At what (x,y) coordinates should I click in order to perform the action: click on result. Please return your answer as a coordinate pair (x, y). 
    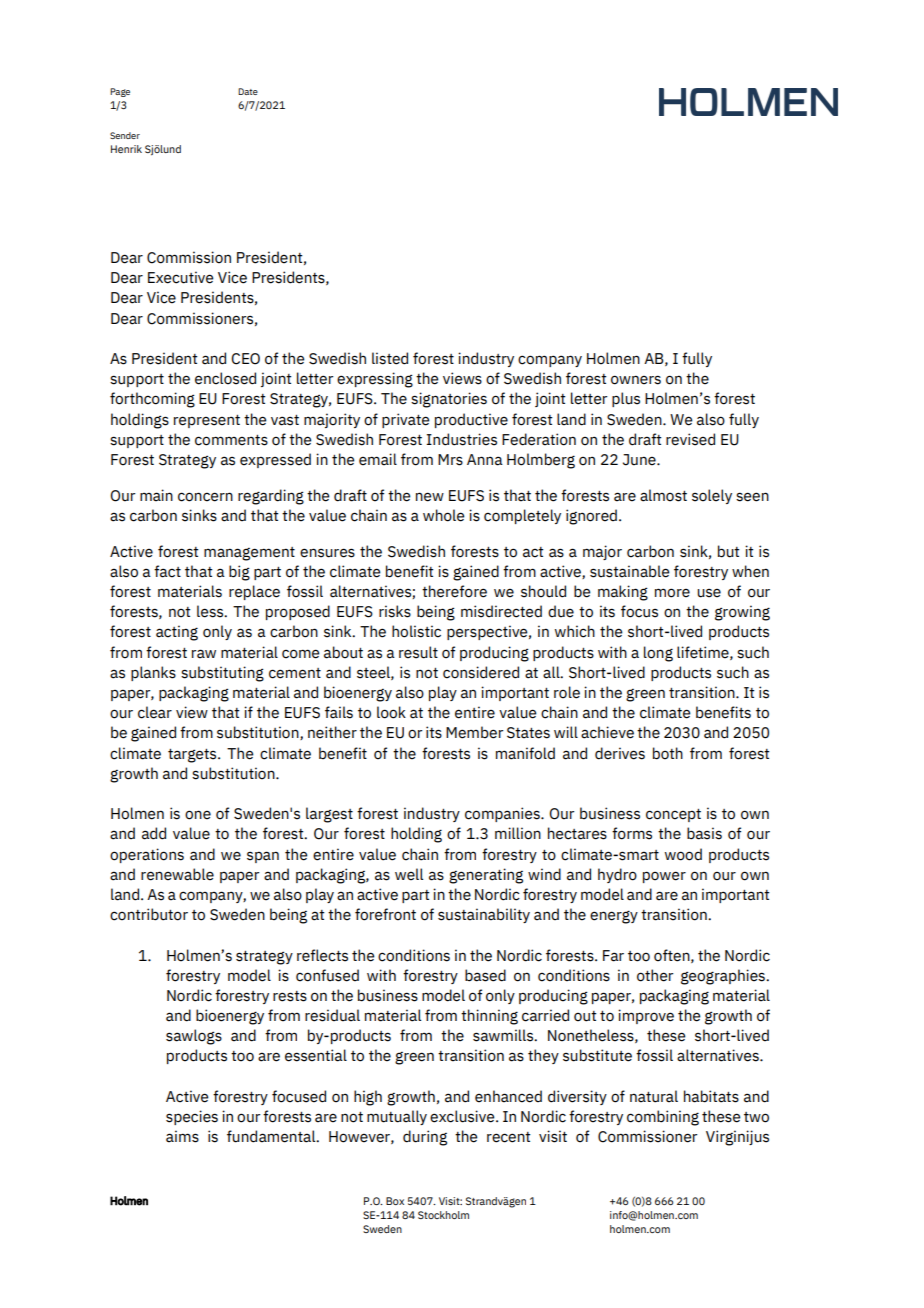
    Looking at the image, I should click on (418, 652).
